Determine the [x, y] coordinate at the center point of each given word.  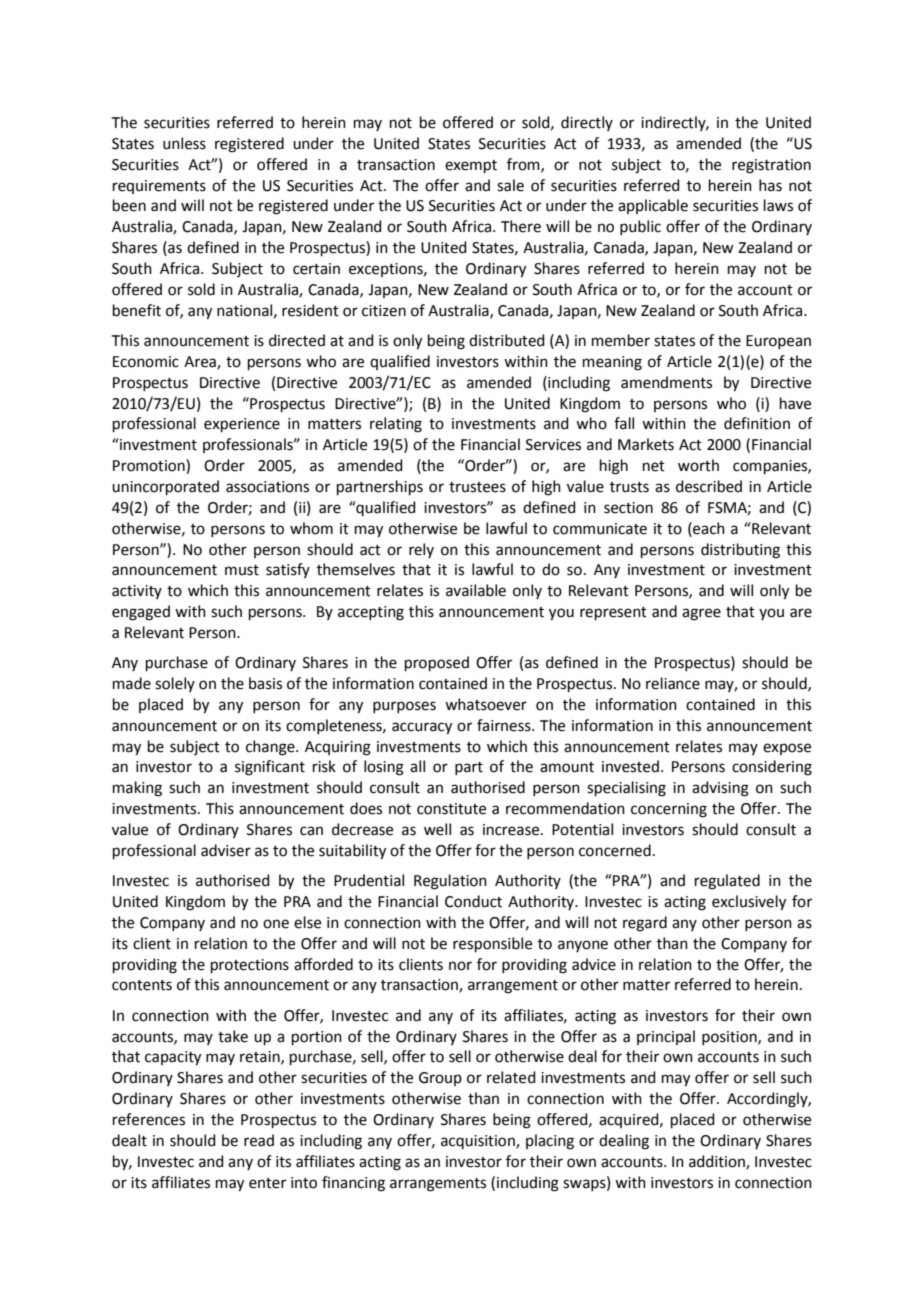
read [259, 1140]
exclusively [749, 903]
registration [771, 166]
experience [242, 425]
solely [175, 684]
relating [396, 425]
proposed [437, 663]
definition [757, 423]
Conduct [473, 901]
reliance [673, 683]
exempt [471, 166]
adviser [226, 850]
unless [184, 143]
